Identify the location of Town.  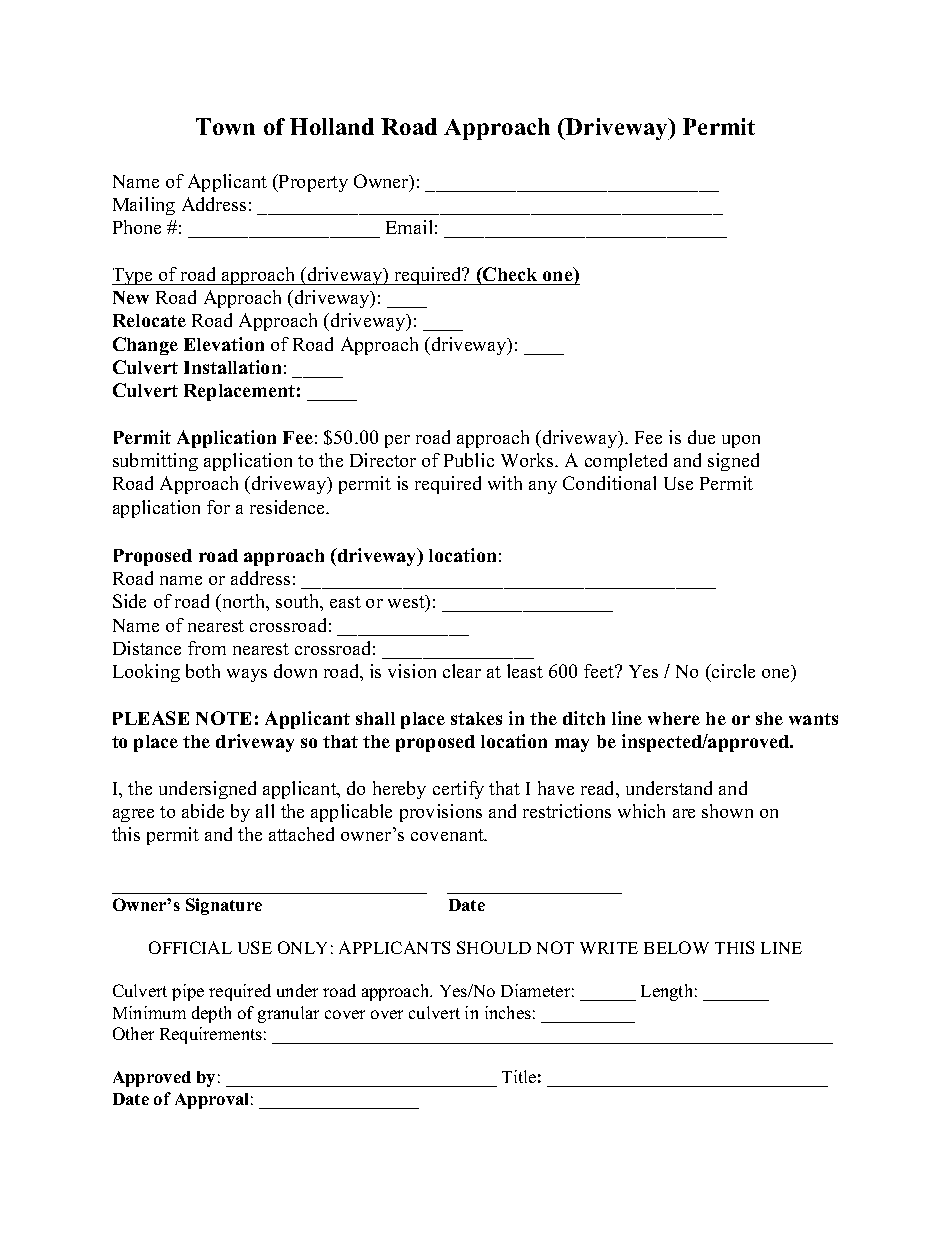
(225, 126).
